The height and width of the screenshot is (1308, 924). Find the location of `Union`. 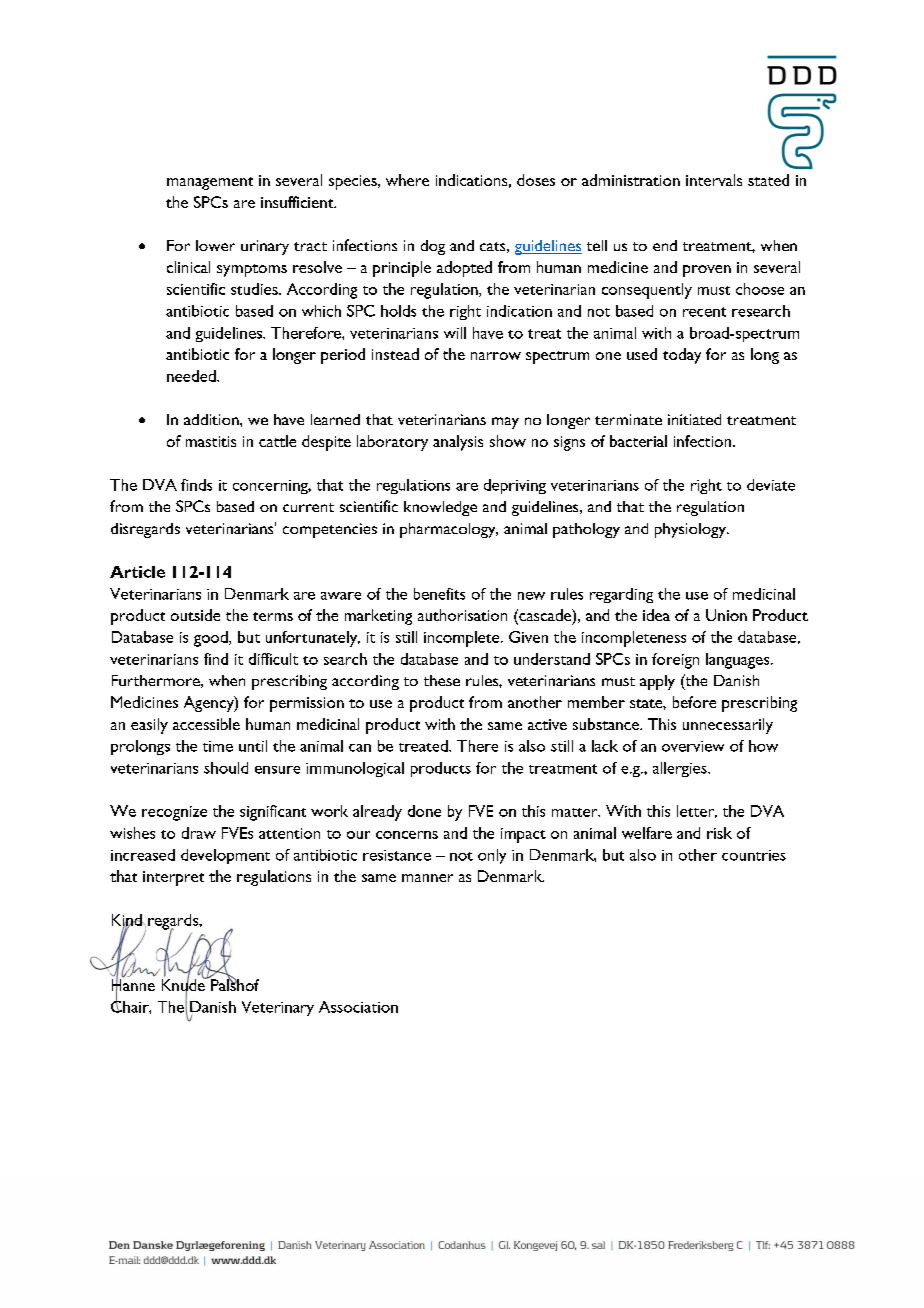

Union is located at coordinates (726, 615).
